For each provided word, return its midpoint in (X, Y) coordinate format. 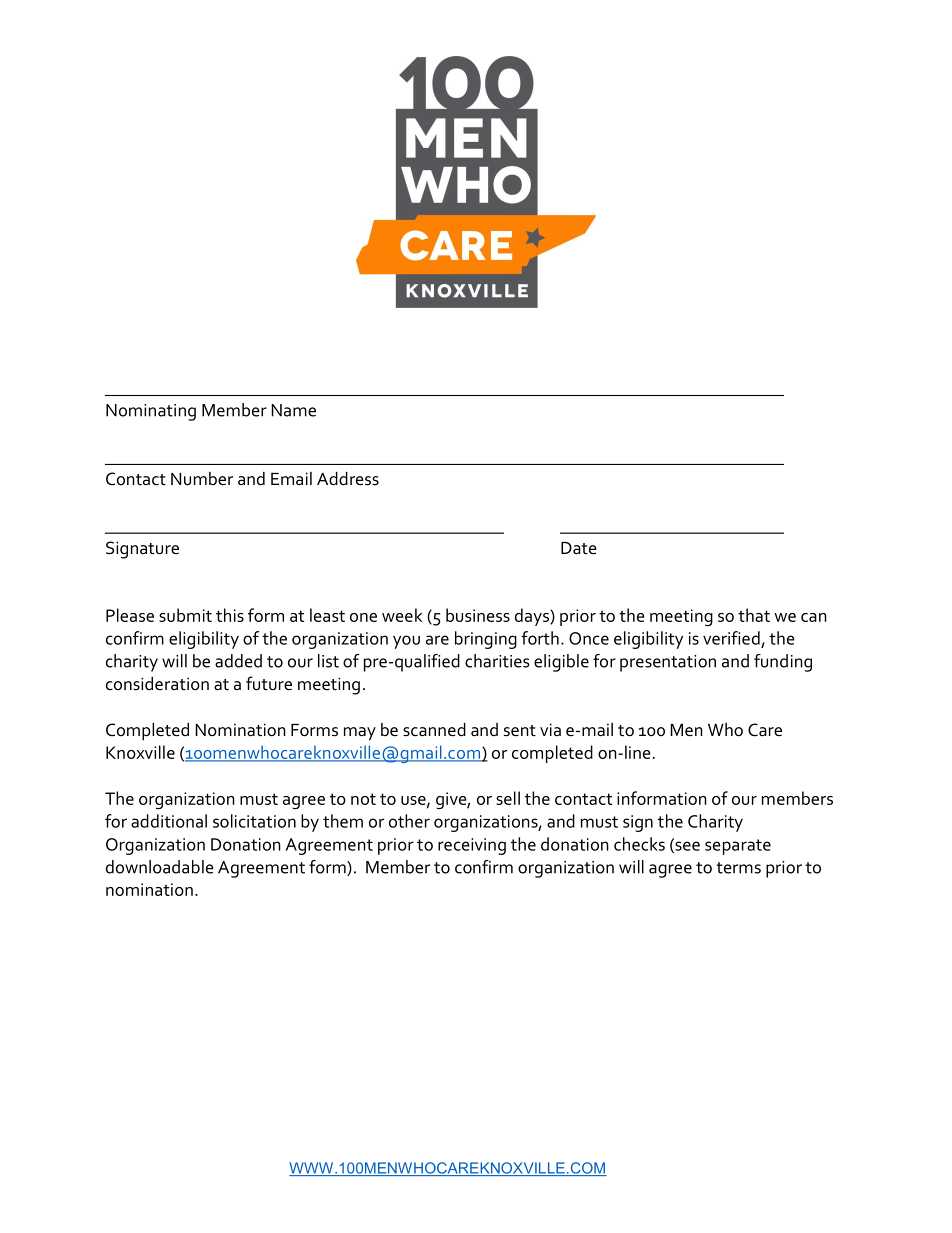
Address (348, 479)
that (754, 615)
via (550, 729)
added (238, 661)
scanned (434, 730)
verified (731, 638)
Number (202, 479)
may (360, 734)
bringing (486, 640)
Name (293, 410)
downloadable (160, 867)
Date (579, 548)
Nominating (151, 412)
